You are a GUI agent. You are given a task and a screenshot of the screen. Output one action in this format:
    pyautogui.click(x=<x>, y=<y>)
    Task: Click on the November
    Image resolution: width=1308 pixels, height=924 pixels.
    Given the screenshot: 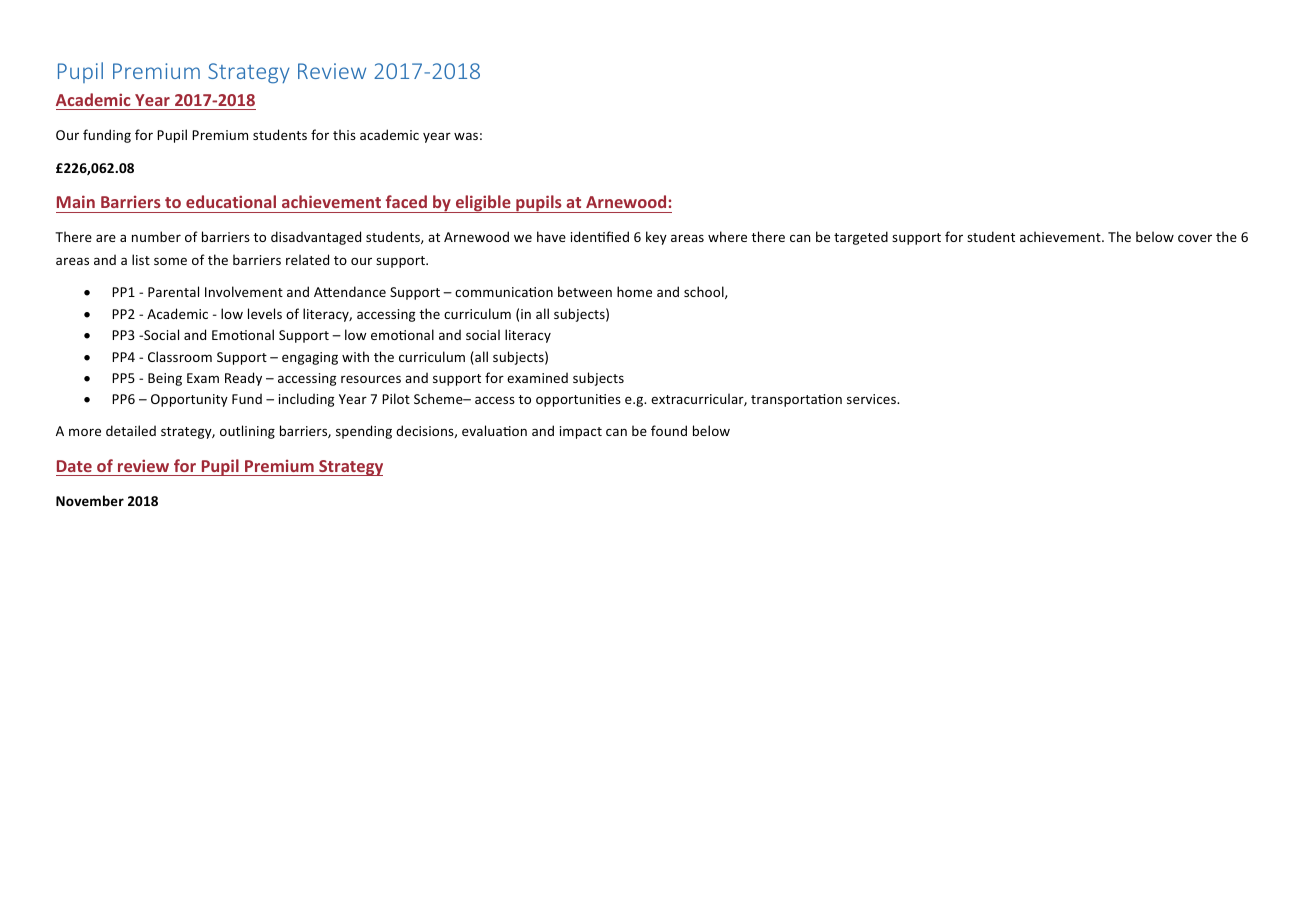 What is the action you would take?
    pyautogui.click(x=90, y=500)
